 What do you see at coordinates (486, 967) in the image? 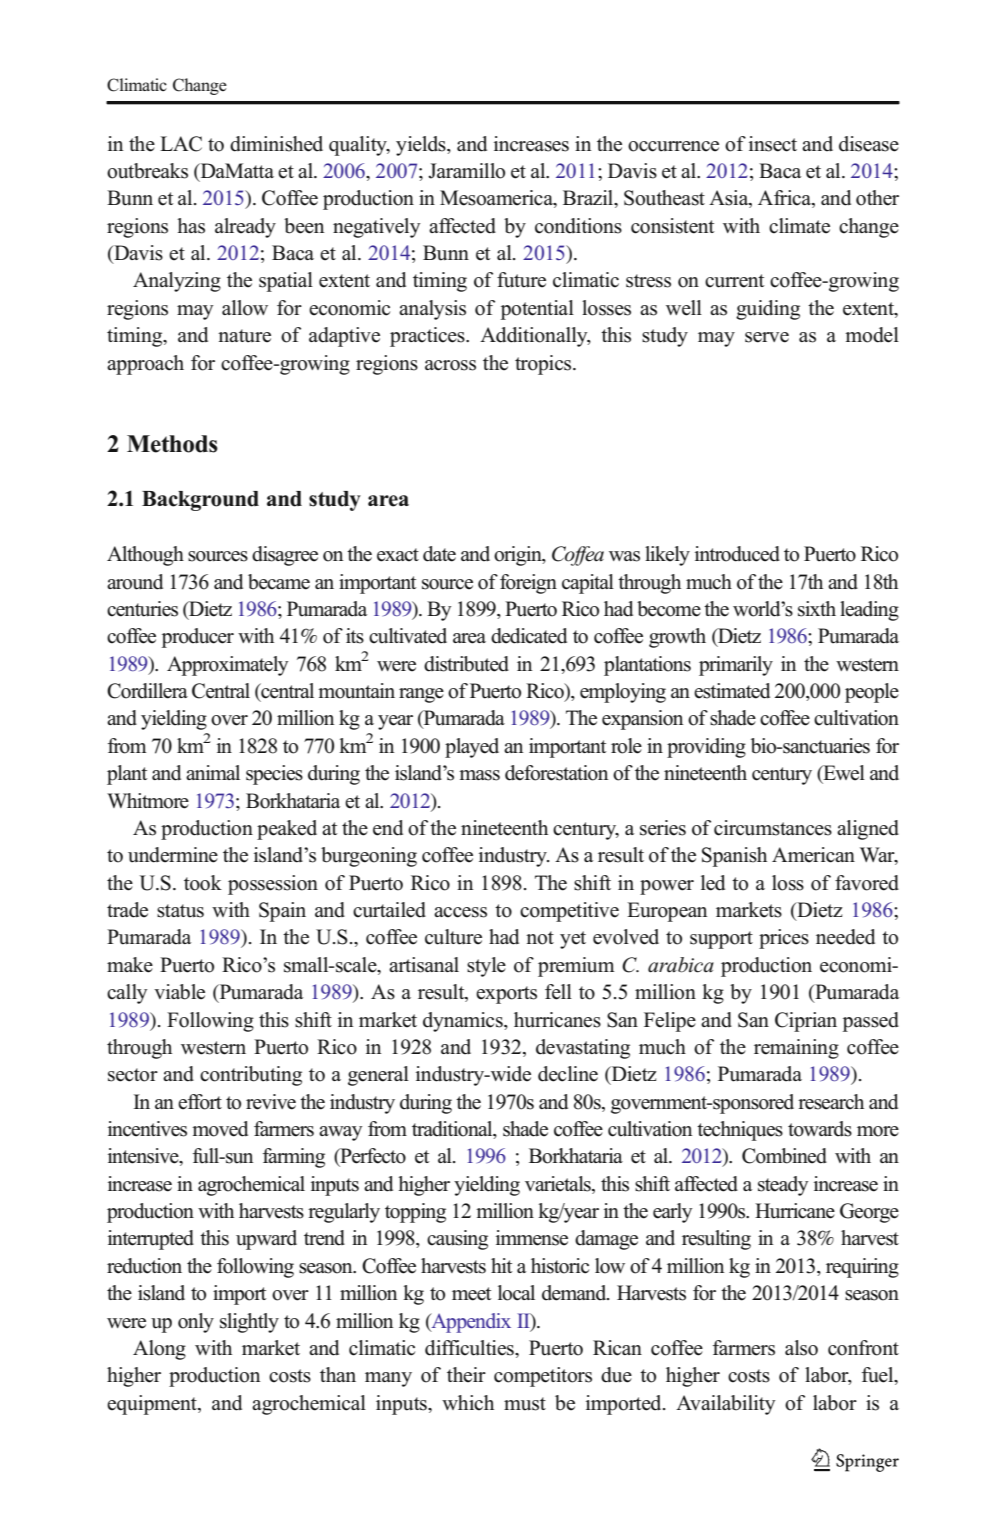
I see `style` at bounding box center [486, 967].
